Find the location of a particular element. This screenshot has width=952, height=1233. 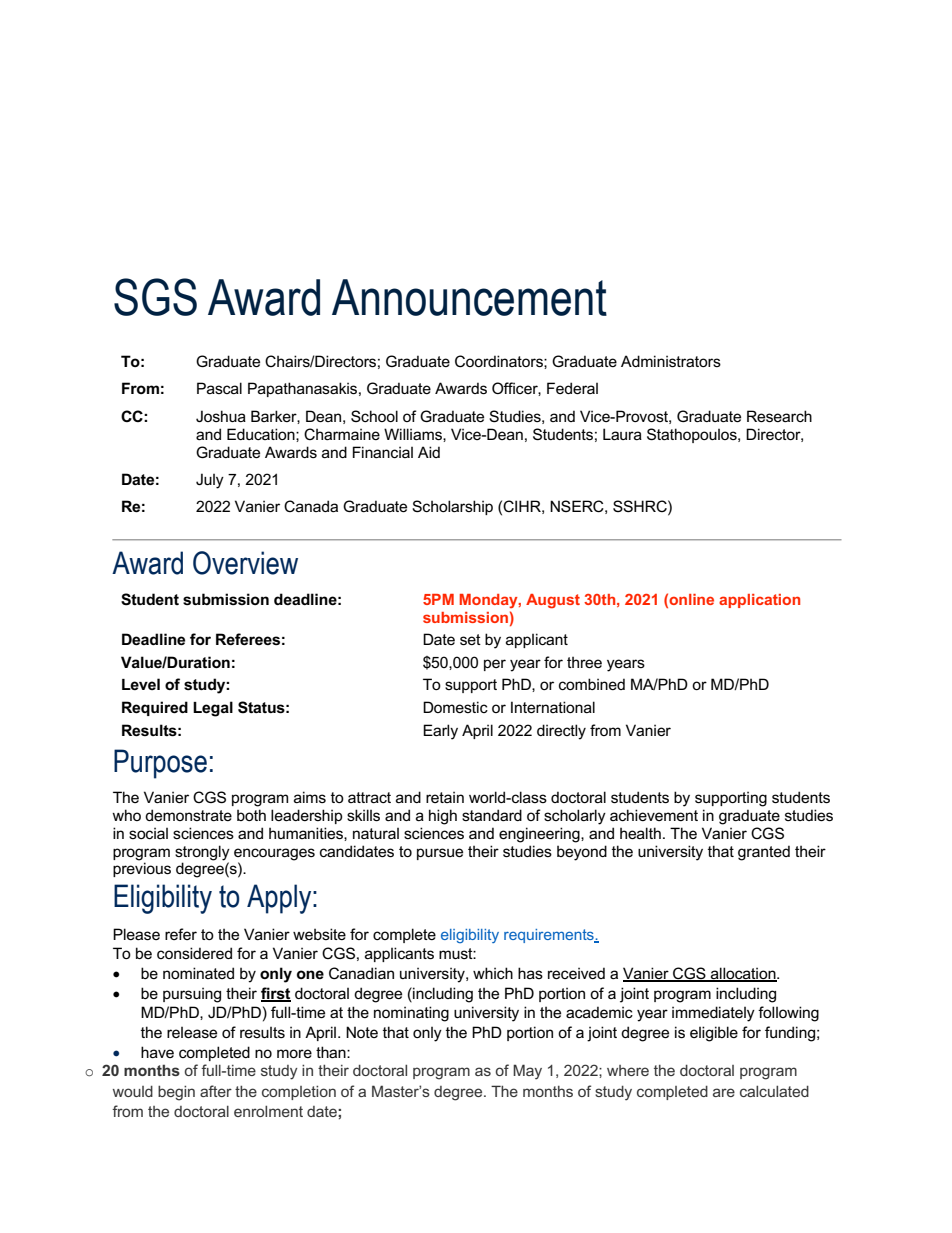

granted is located at coordinates (764, 853).
